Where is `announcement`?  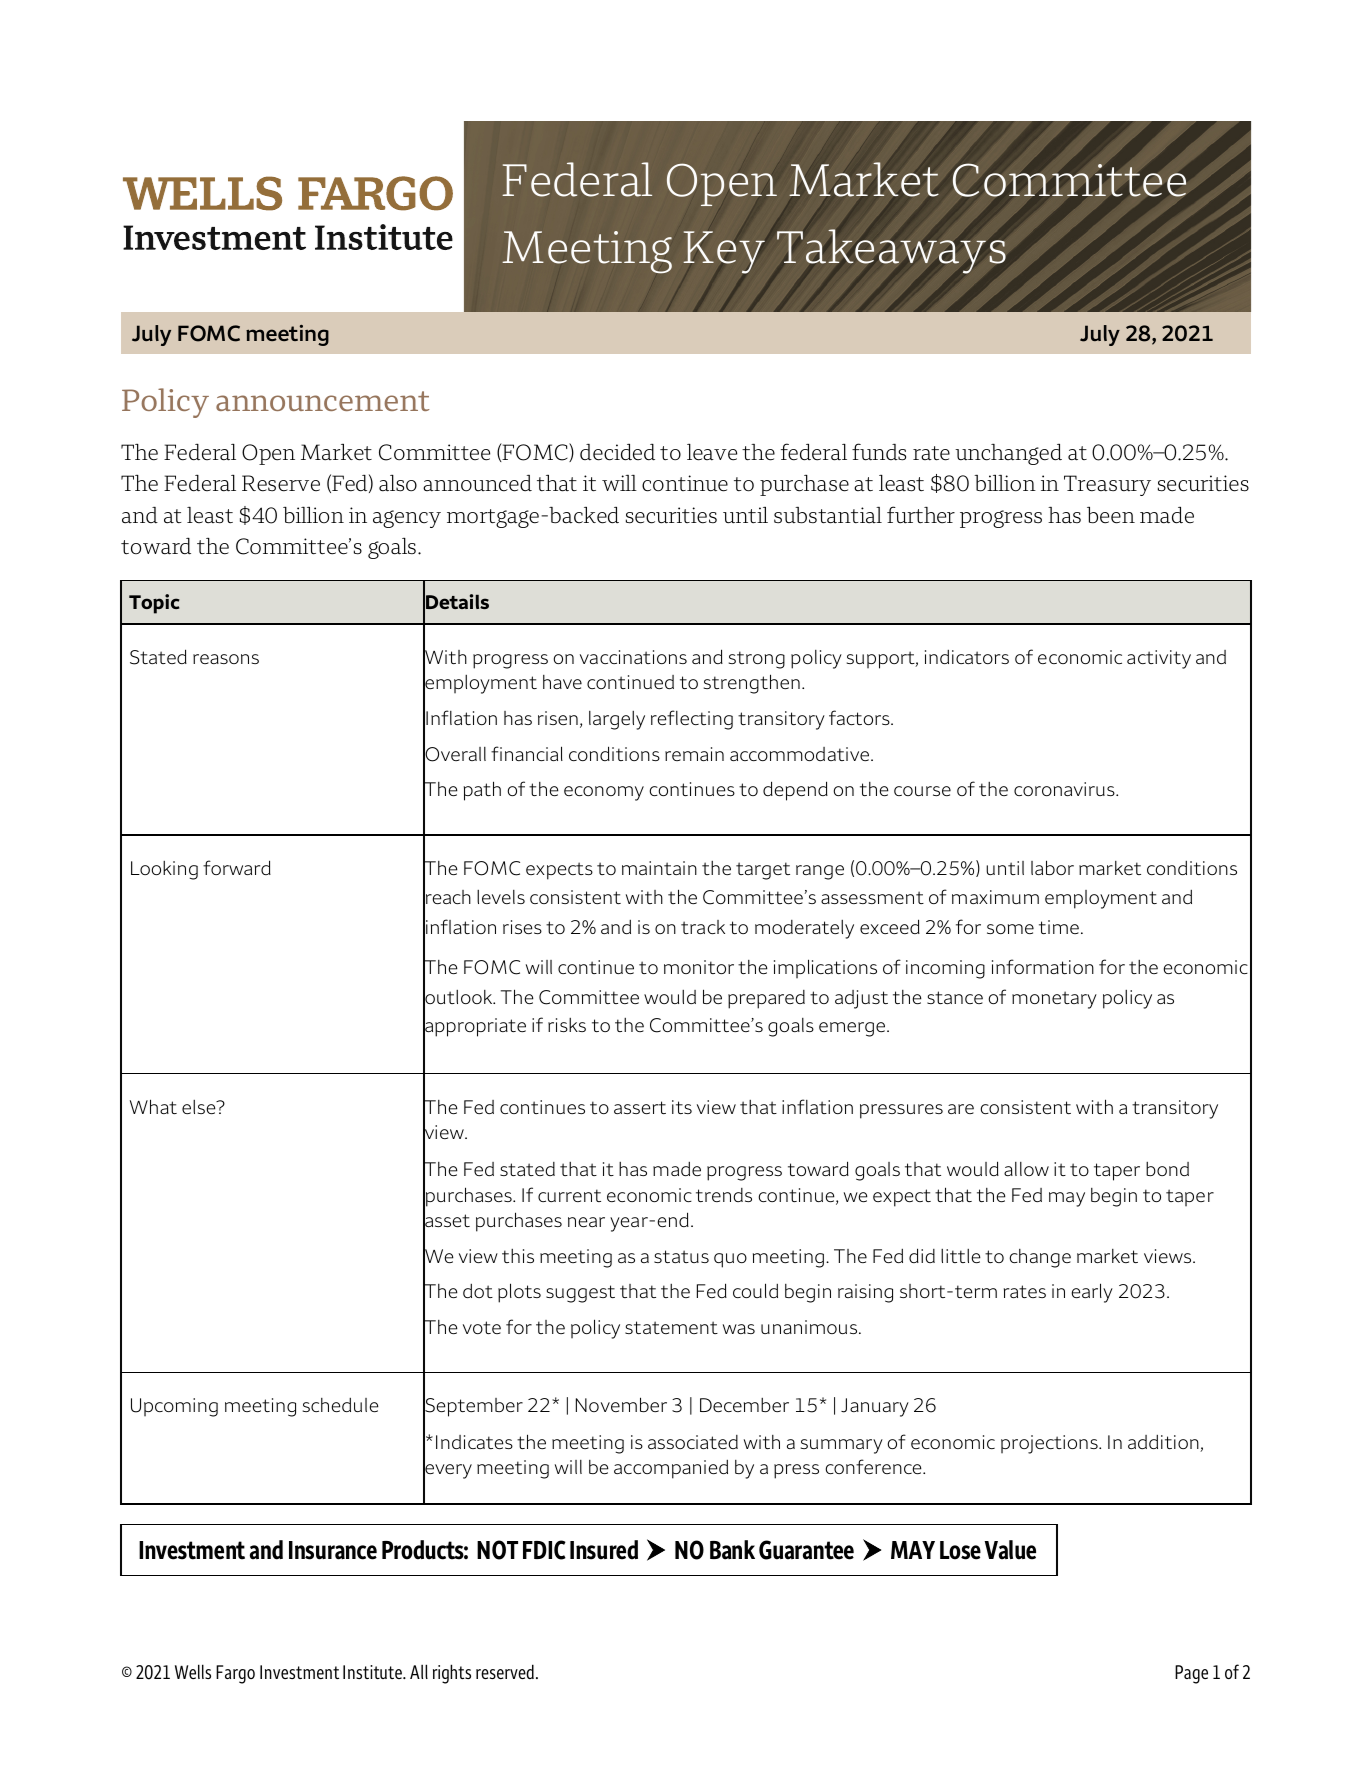
announcement is located at coordinates (322, 401).
